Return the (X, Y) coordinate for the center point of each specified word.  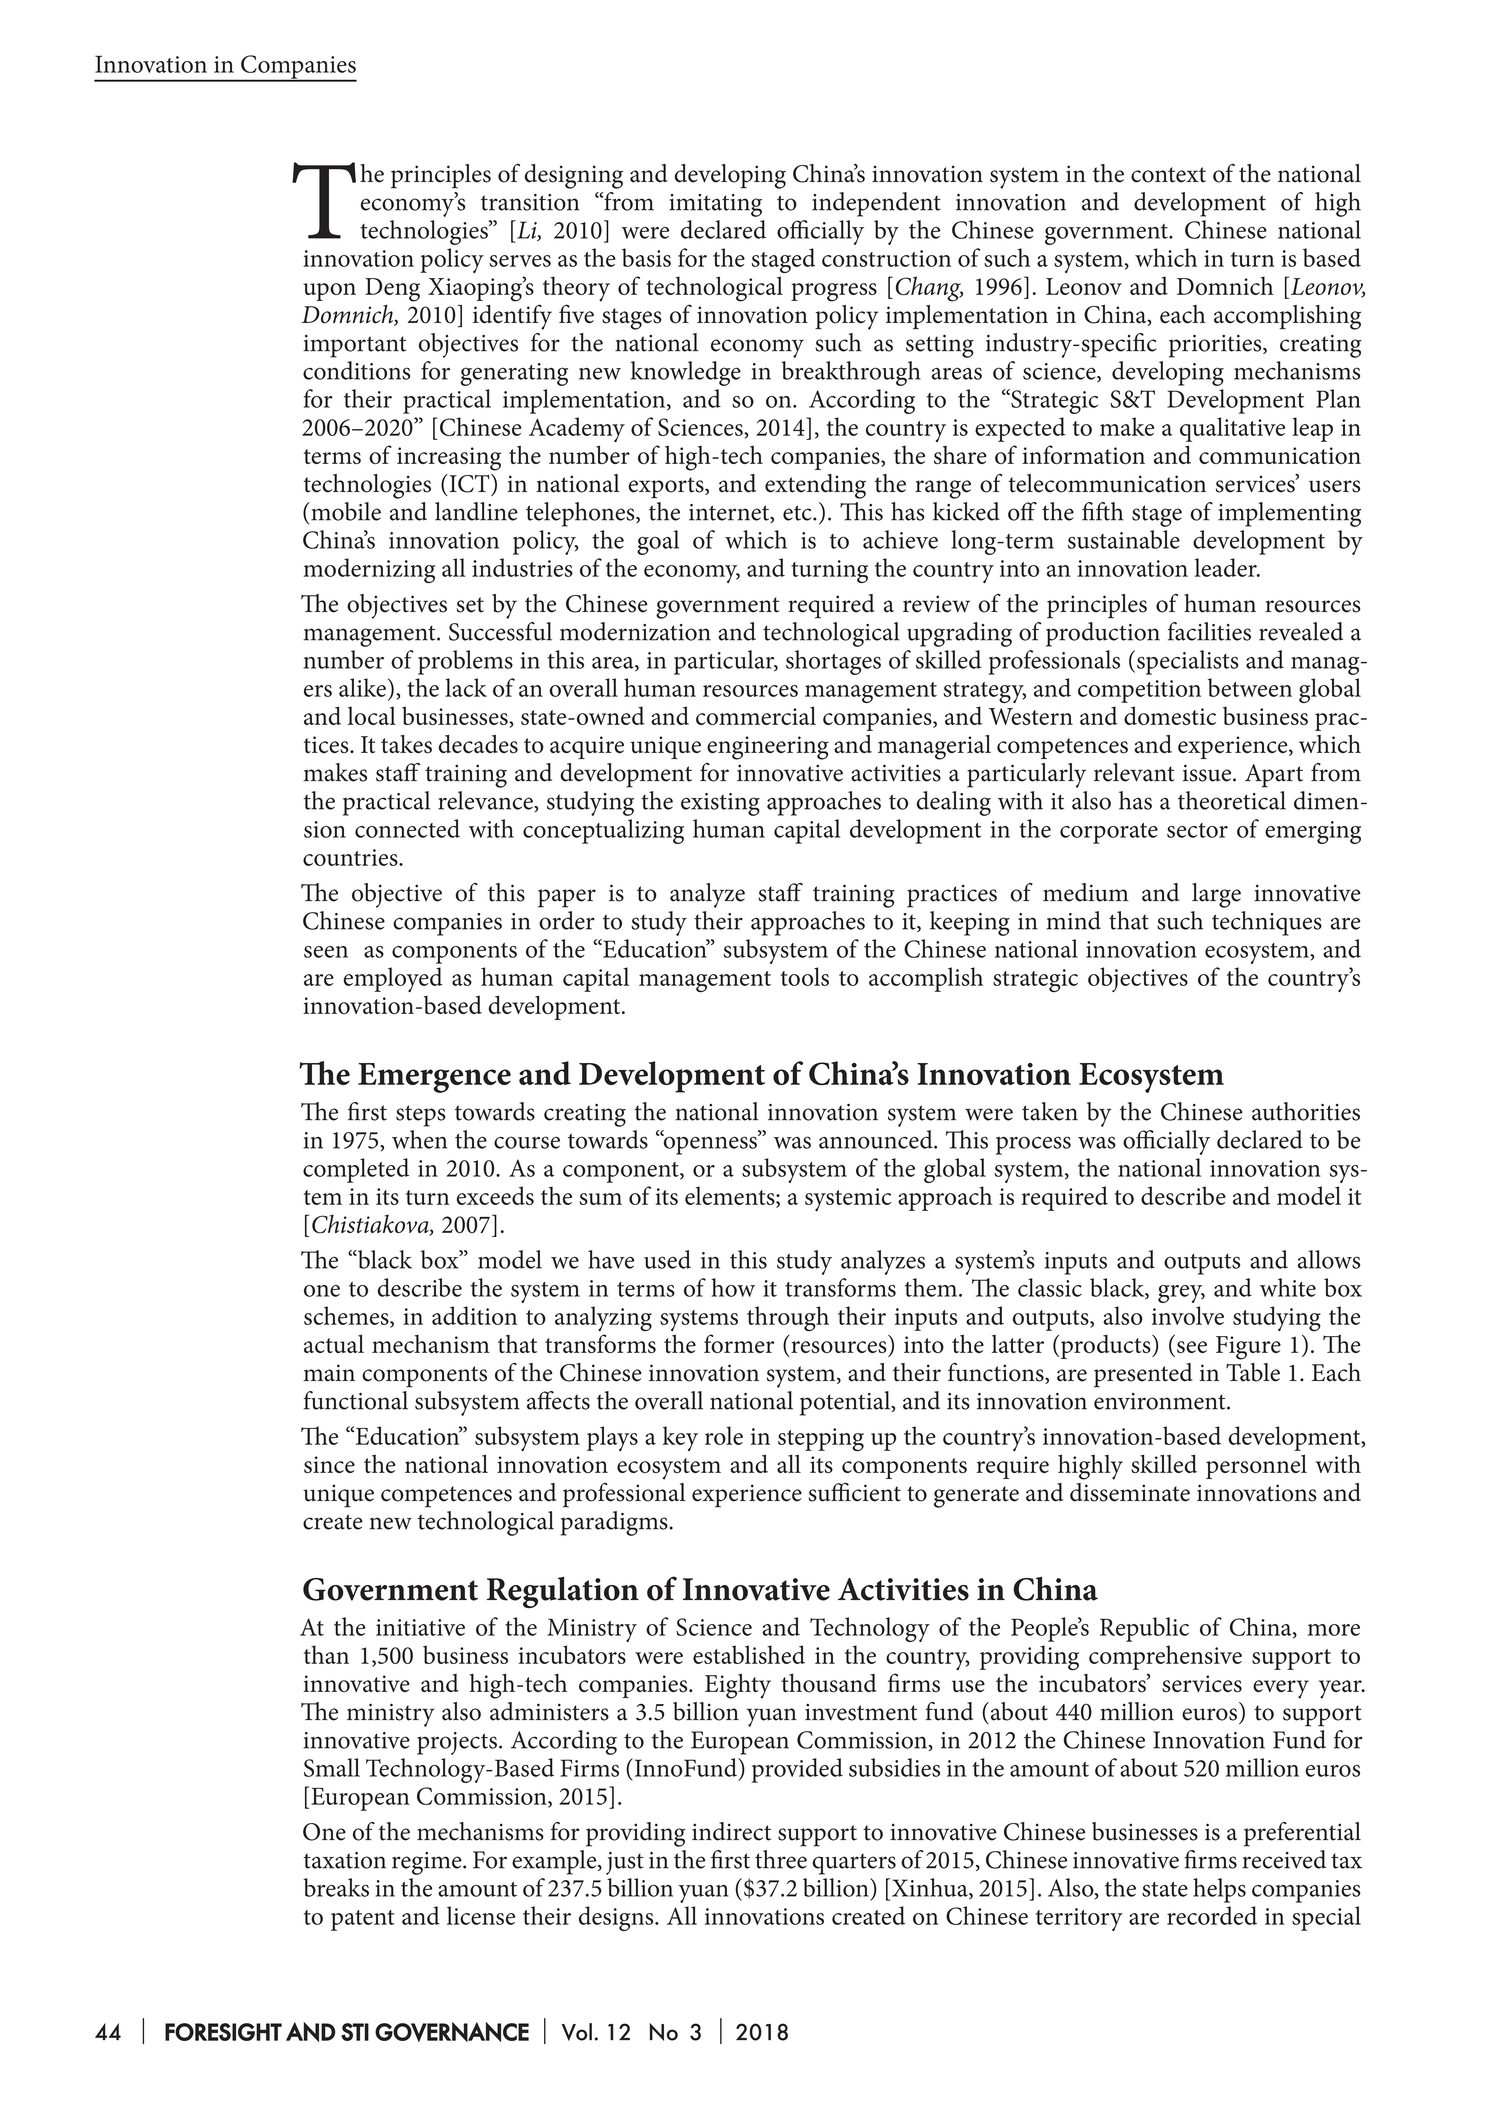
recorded (1212, 1915)
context (1168, 175)
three (781, 1859)
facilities (1209, 631)
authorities (1306, 1111)
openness (710, 1144)
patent (363, 1920)
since (329, 1464)
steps (421, 1116)
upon (329, 292)
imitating (715, 205)
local (372, 715)
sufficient (855, 1492)
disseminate (1130, 1492)
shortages (833, 662)
